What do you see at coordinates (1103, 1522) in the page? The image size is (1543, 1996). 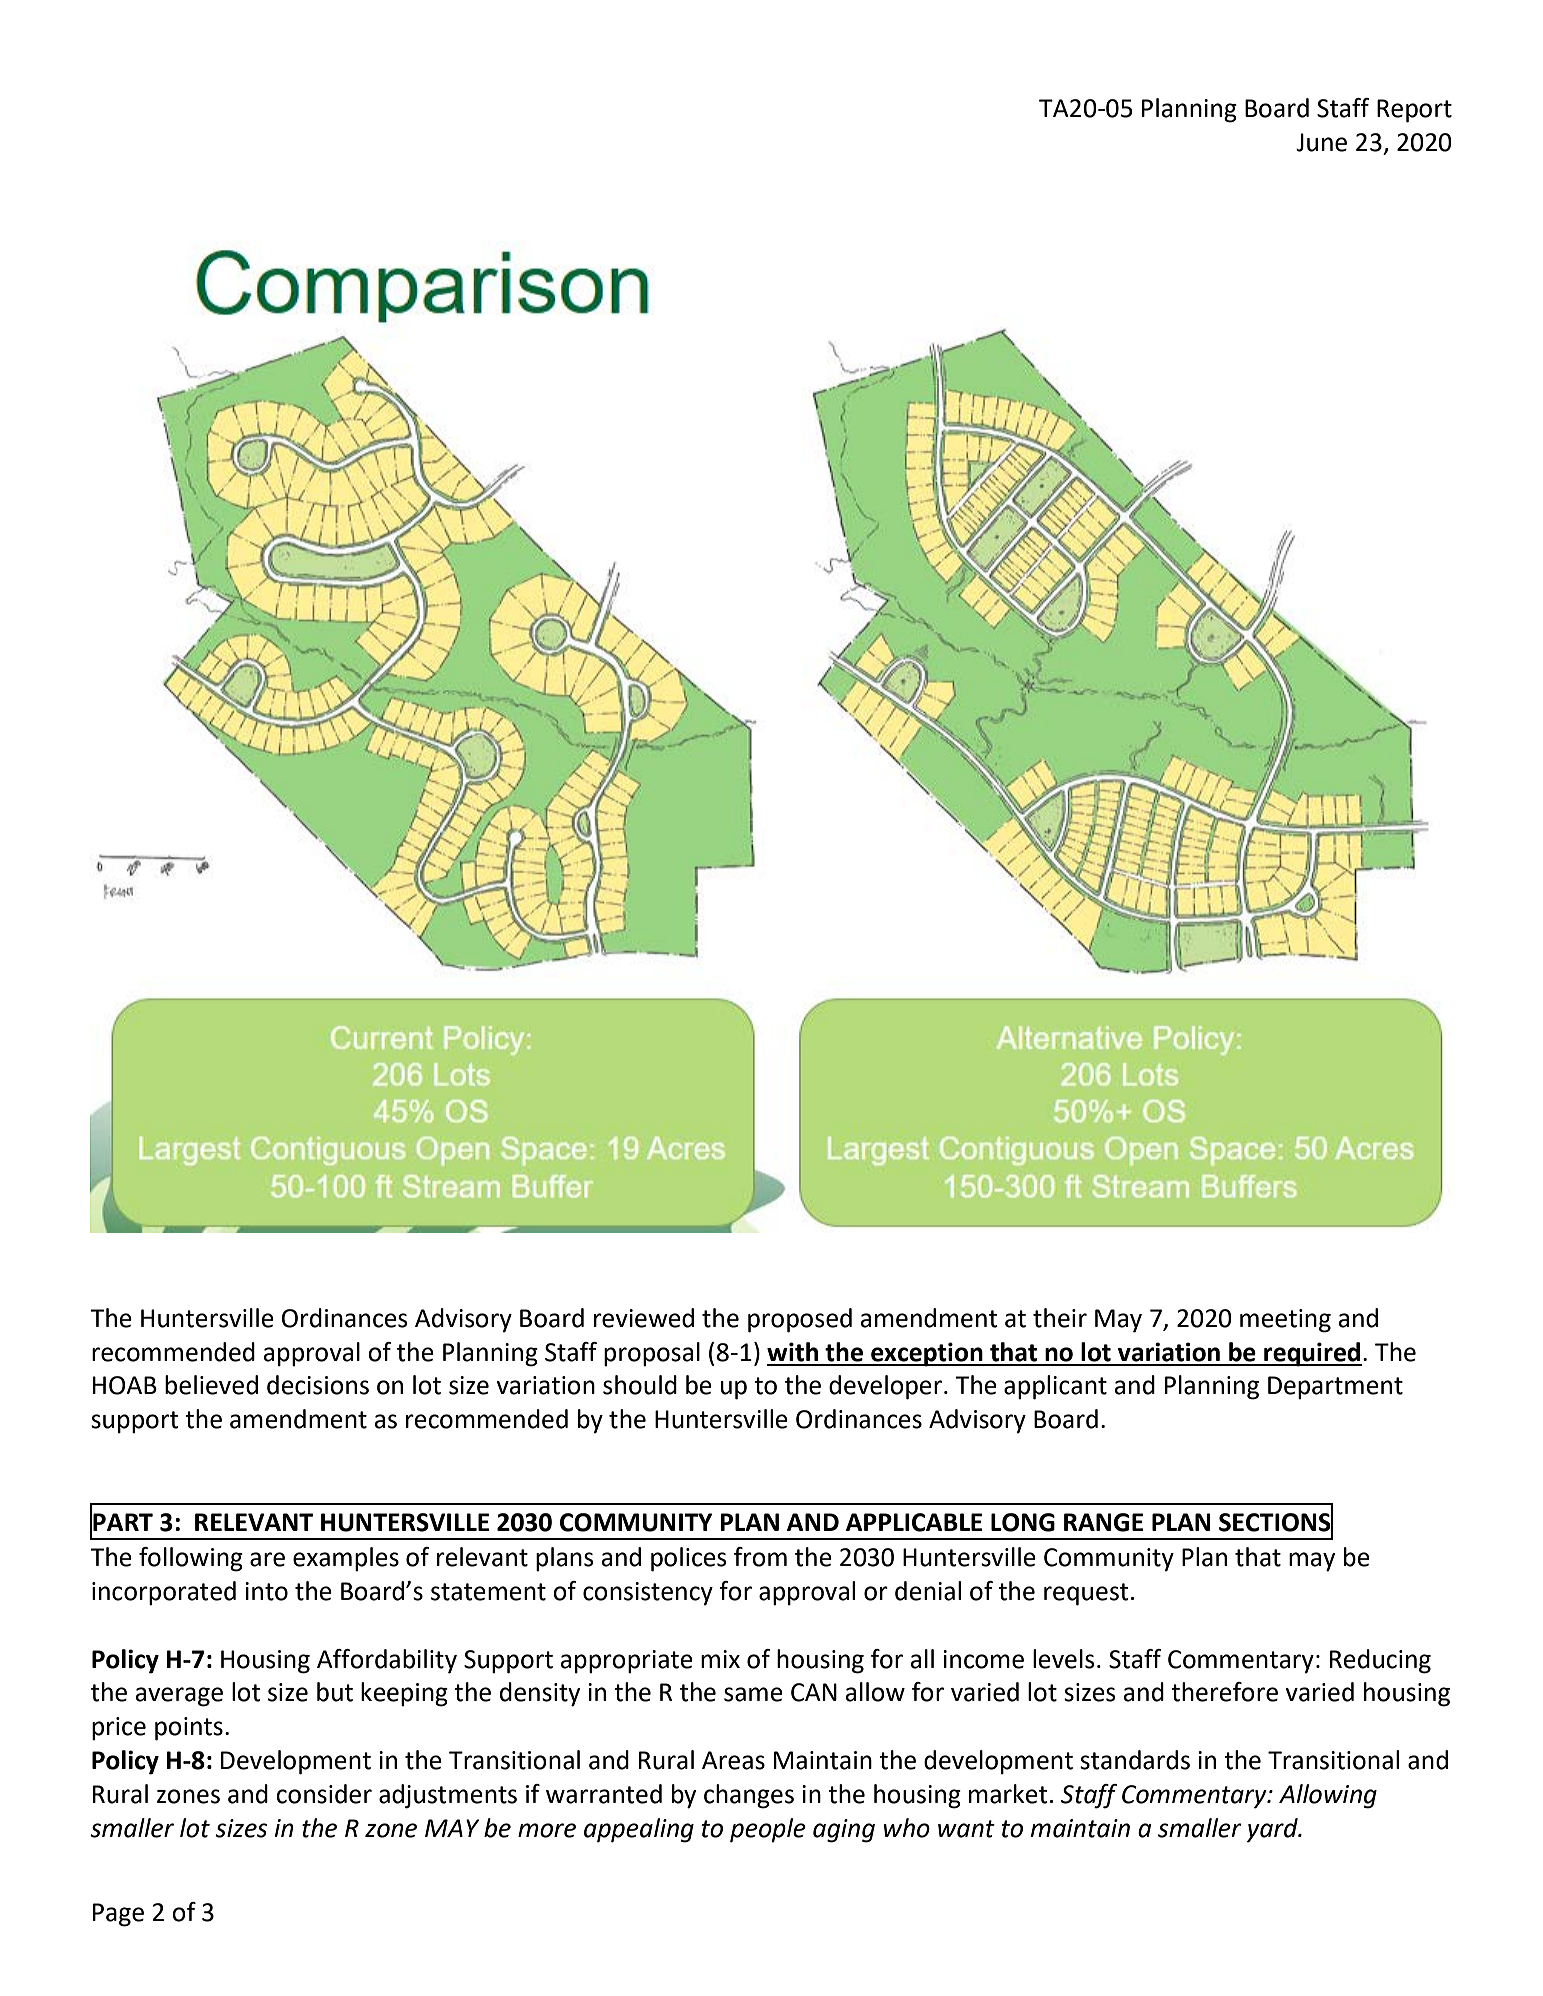 I see `RANGE` at bounding box center [1103, 1522].
